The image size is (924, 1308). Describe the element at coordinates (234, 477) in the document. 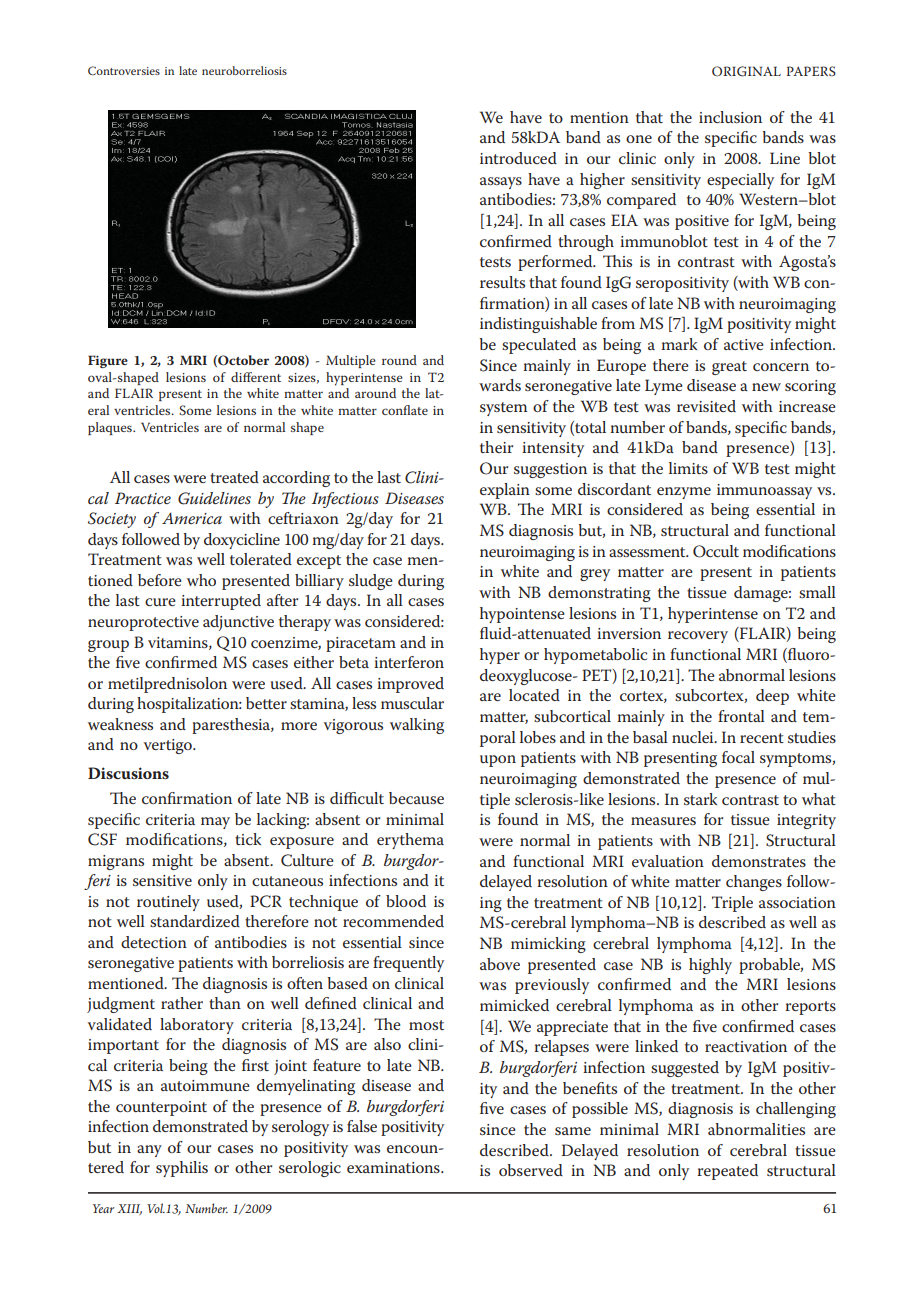

I see `treated` at that location.
